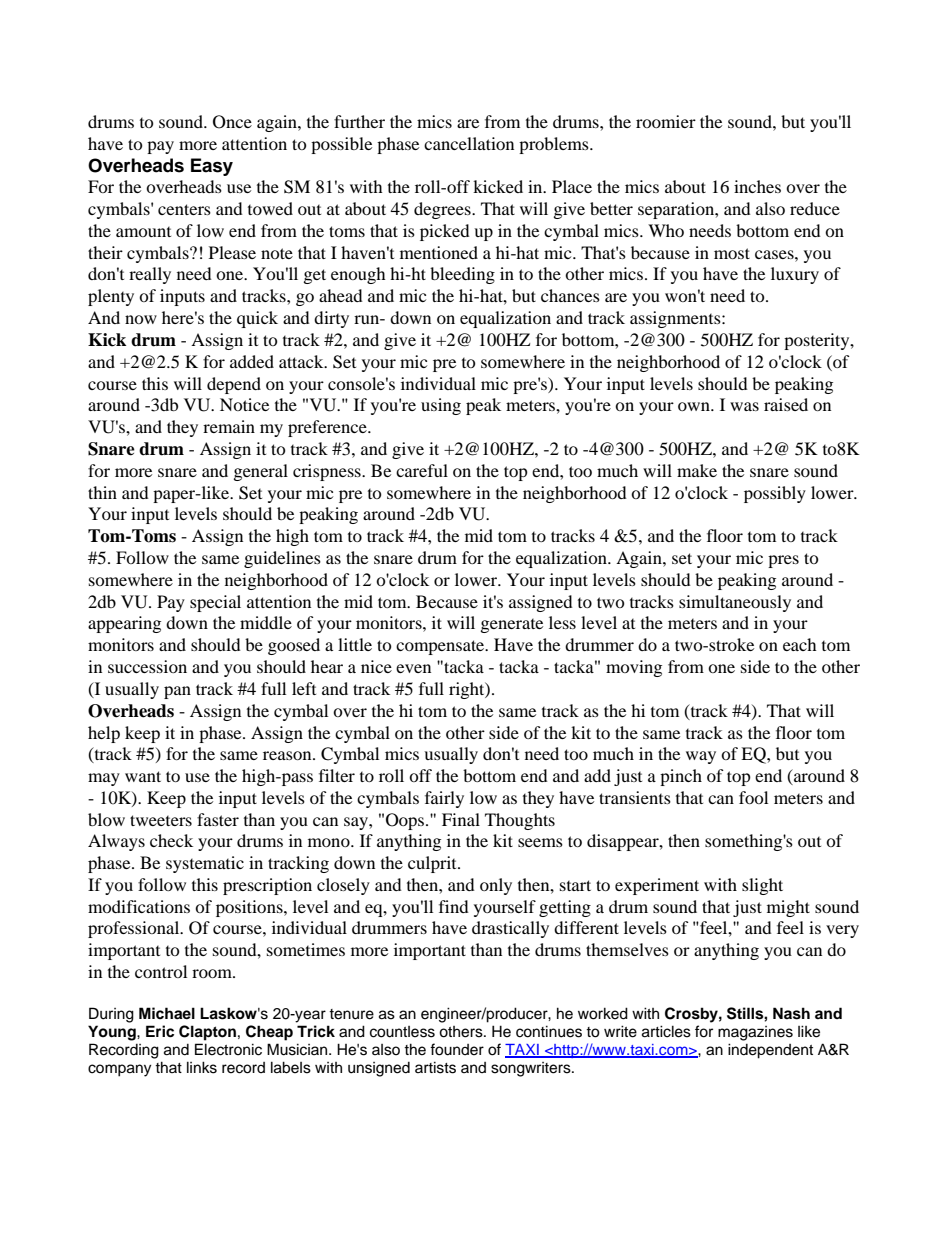 The height and width of the screenshot is (1233, 952). I want to click on cancellation, so click(469, 143).
